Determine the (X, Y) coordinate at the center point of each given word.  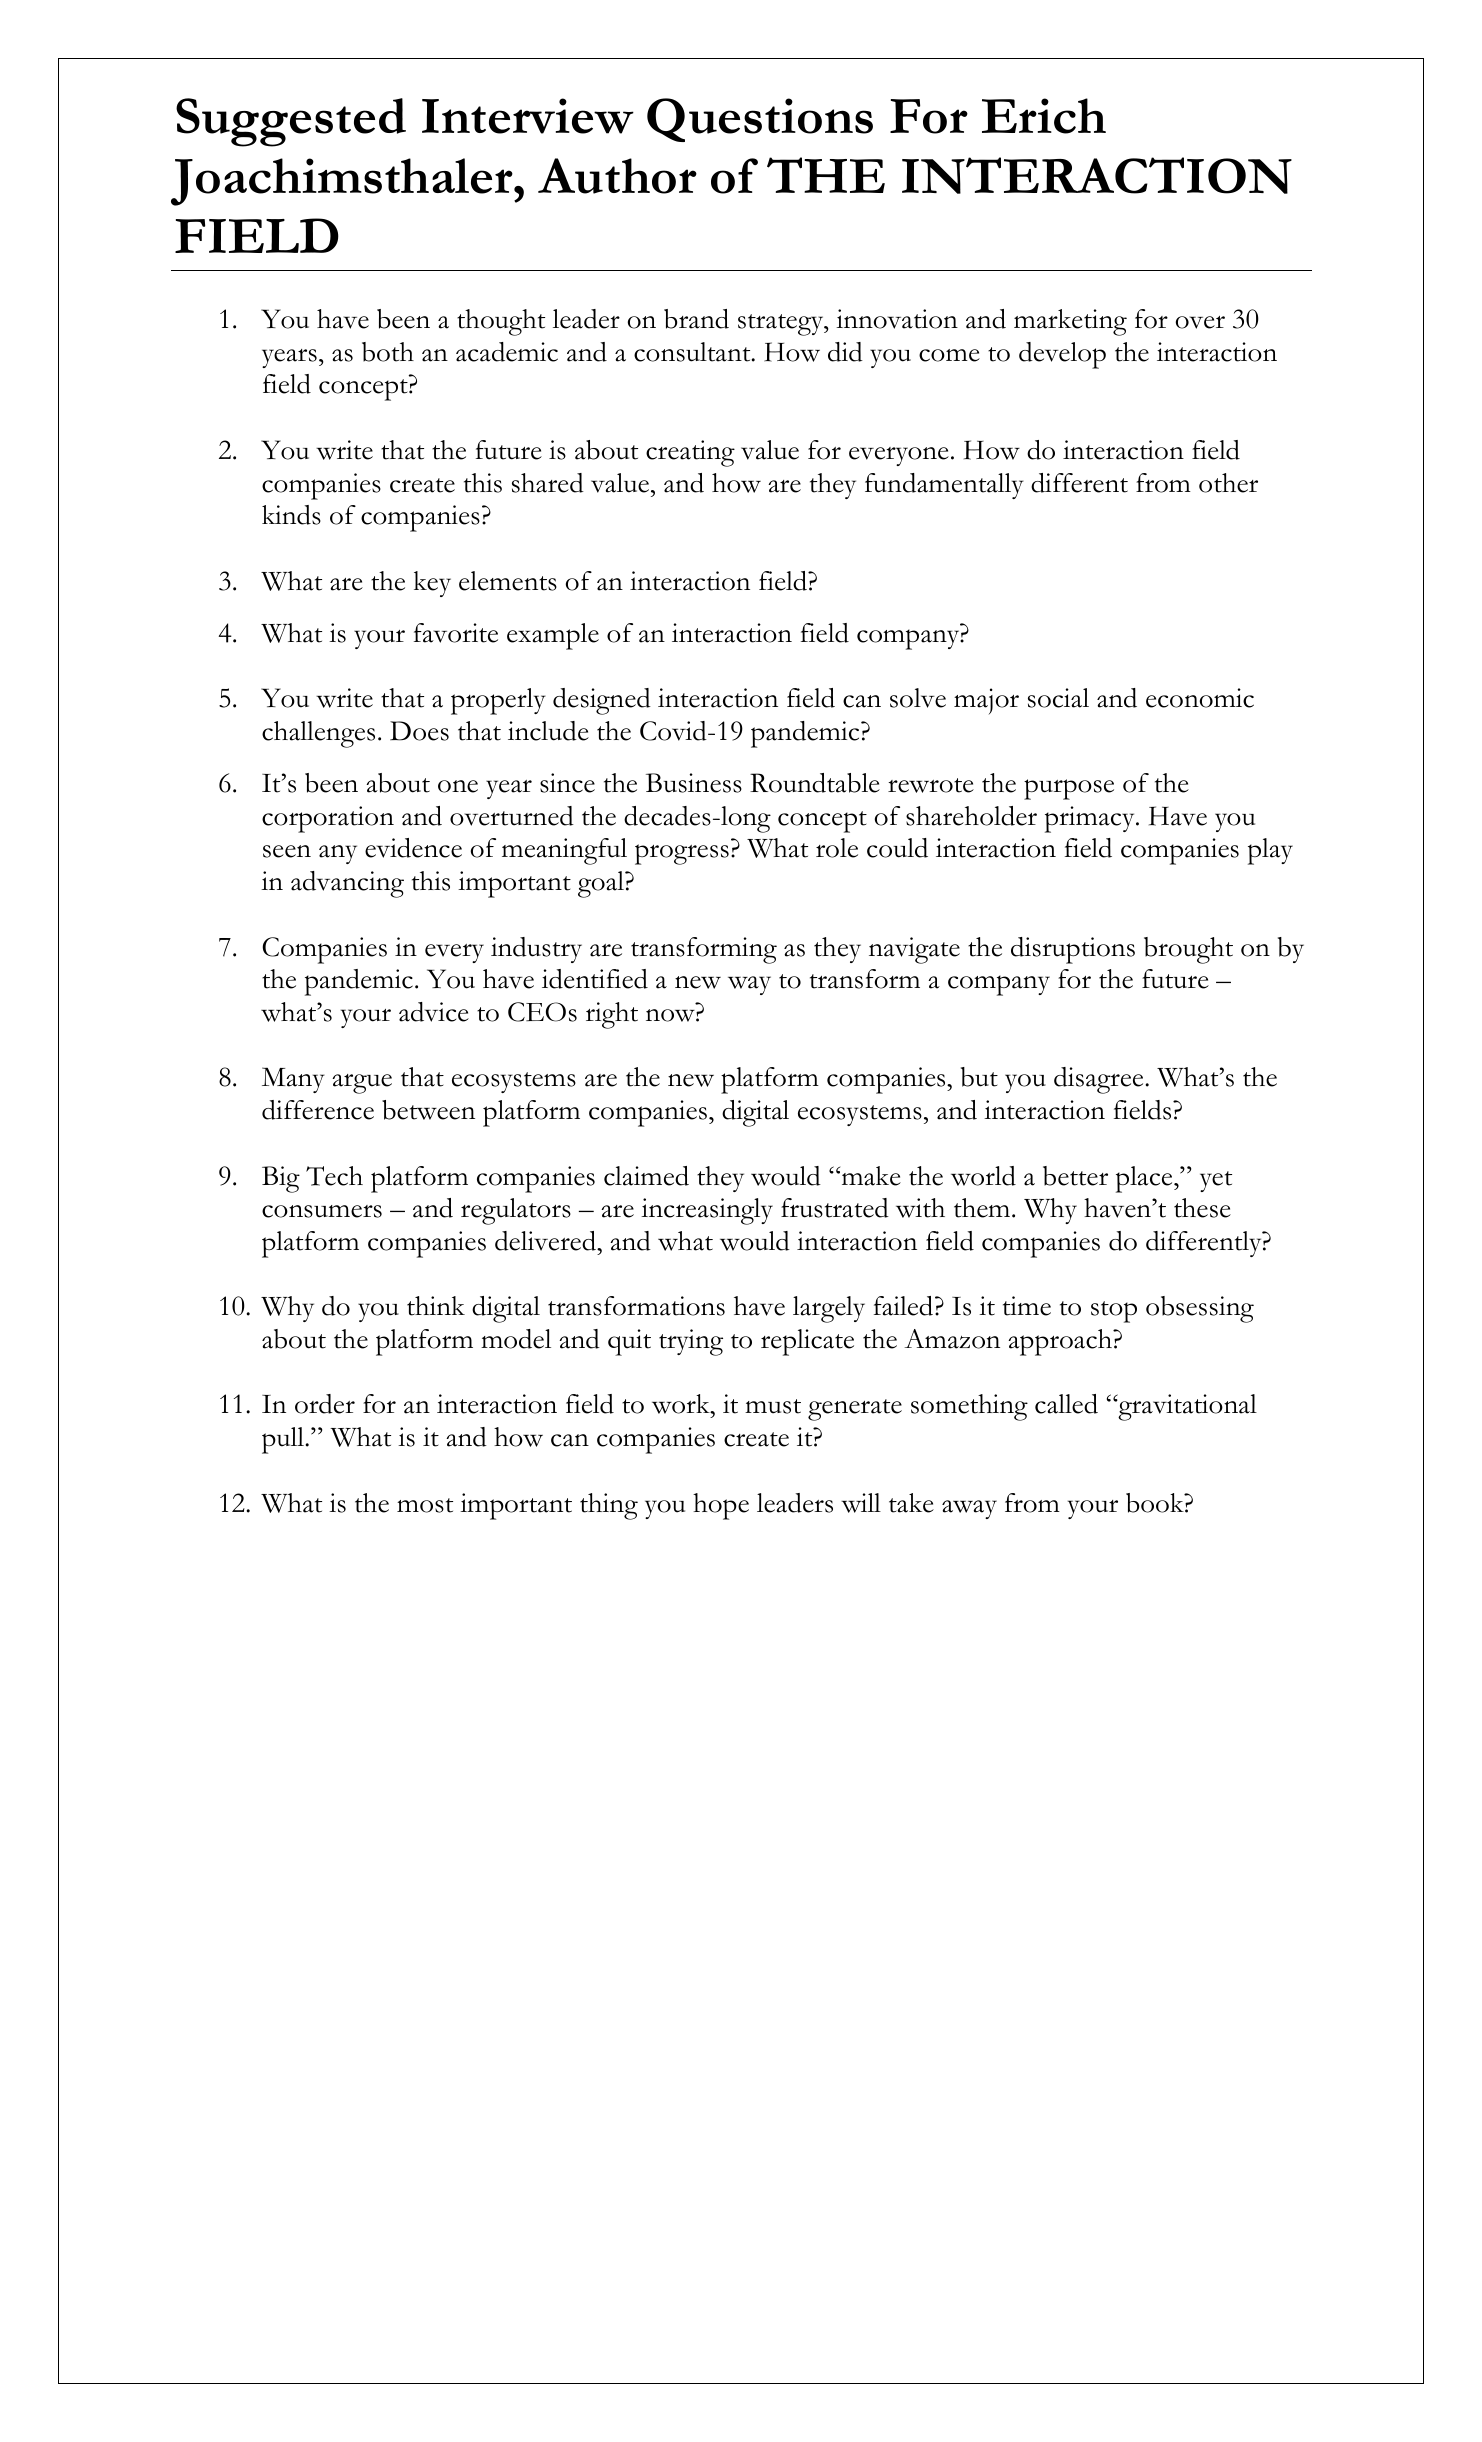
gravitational (1186, 1407)
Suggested (291, 122)
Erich (1044, 116)
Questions (760, 120)
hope (721, 1506)
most (425, 1505)
